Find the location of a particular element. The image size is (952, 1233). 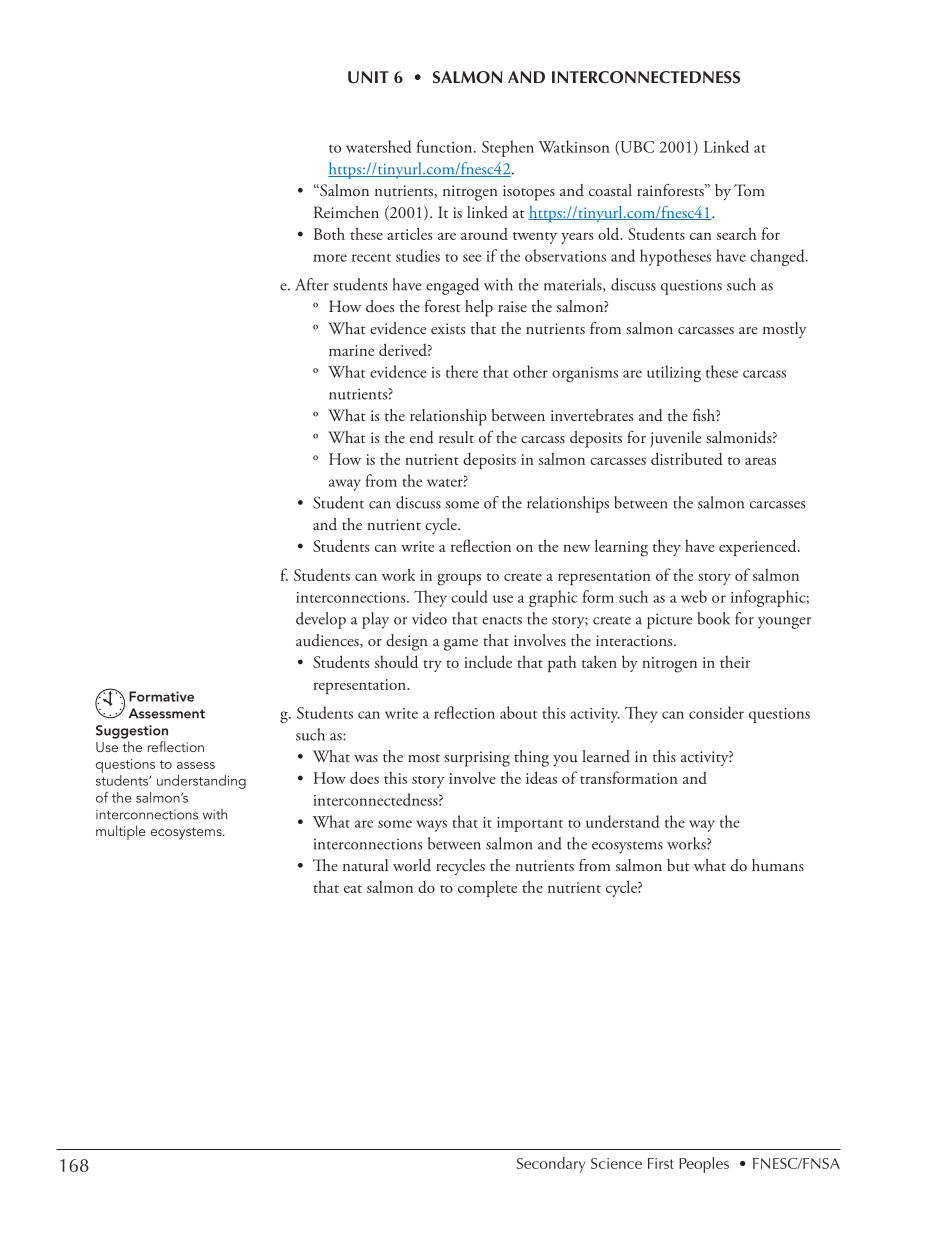

consider is located at coordinates (716, 712).
